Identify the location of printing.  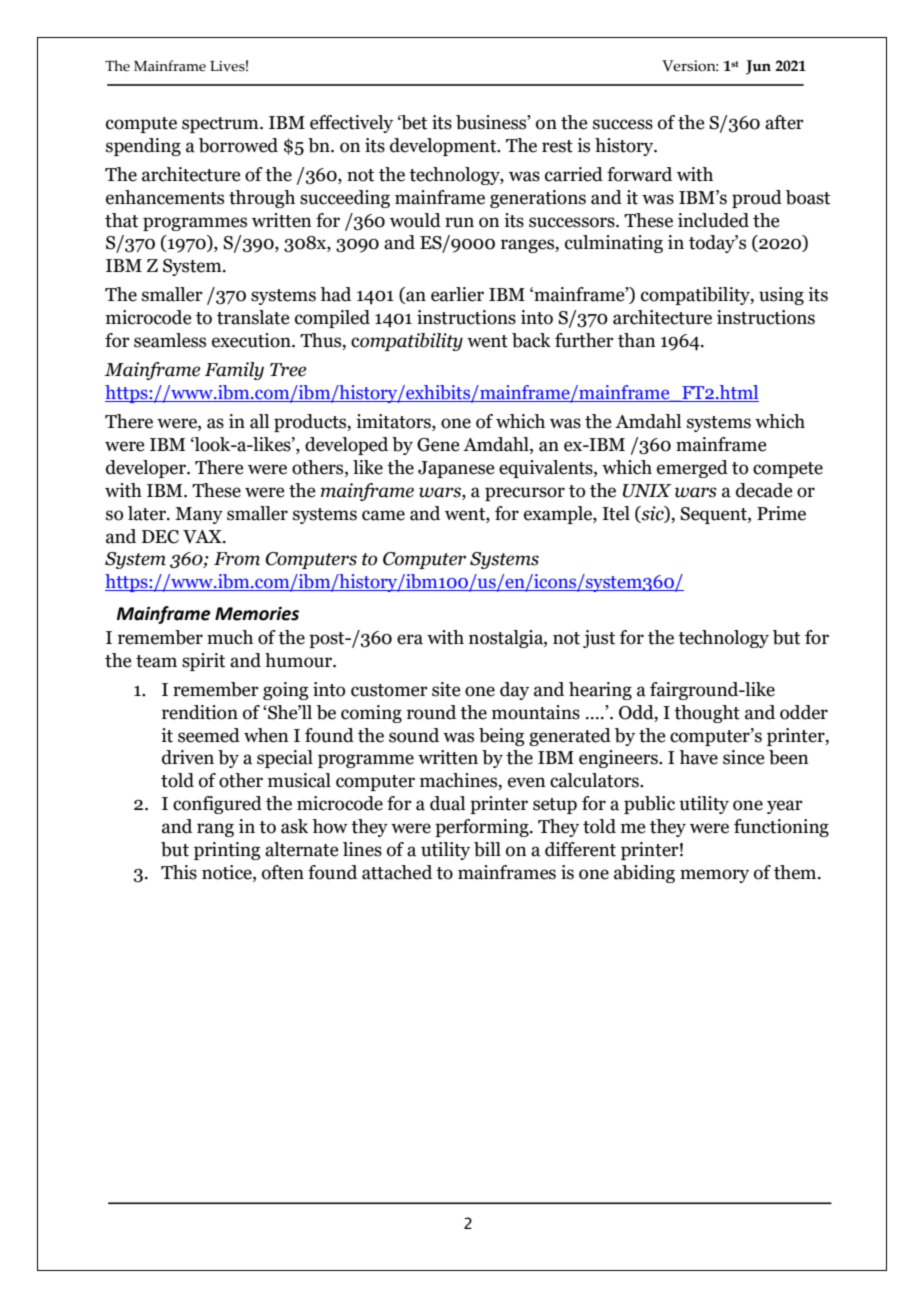
(227, 851).
